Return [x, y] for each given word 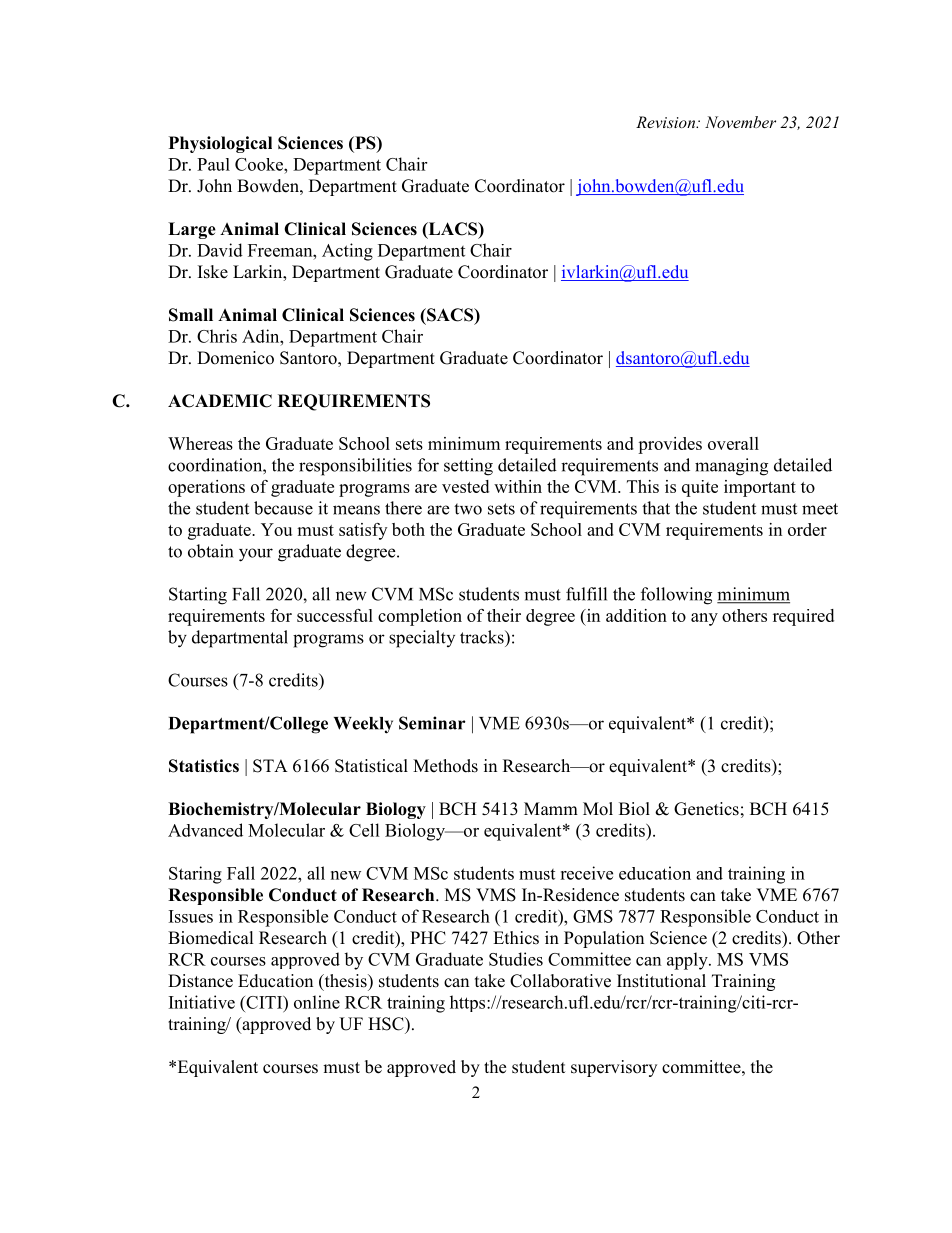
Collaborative [560, 981]
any [704, 619]
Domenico [235, 358]
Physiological [220, 144]
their [504, 615]
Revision [666, 122]
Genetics [706, 809]
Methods [445, 766]
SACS [450, 316]
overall [733, 443]
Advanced [205, 830]
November [740, 122]
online [317, 1002]
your [256, 555]
